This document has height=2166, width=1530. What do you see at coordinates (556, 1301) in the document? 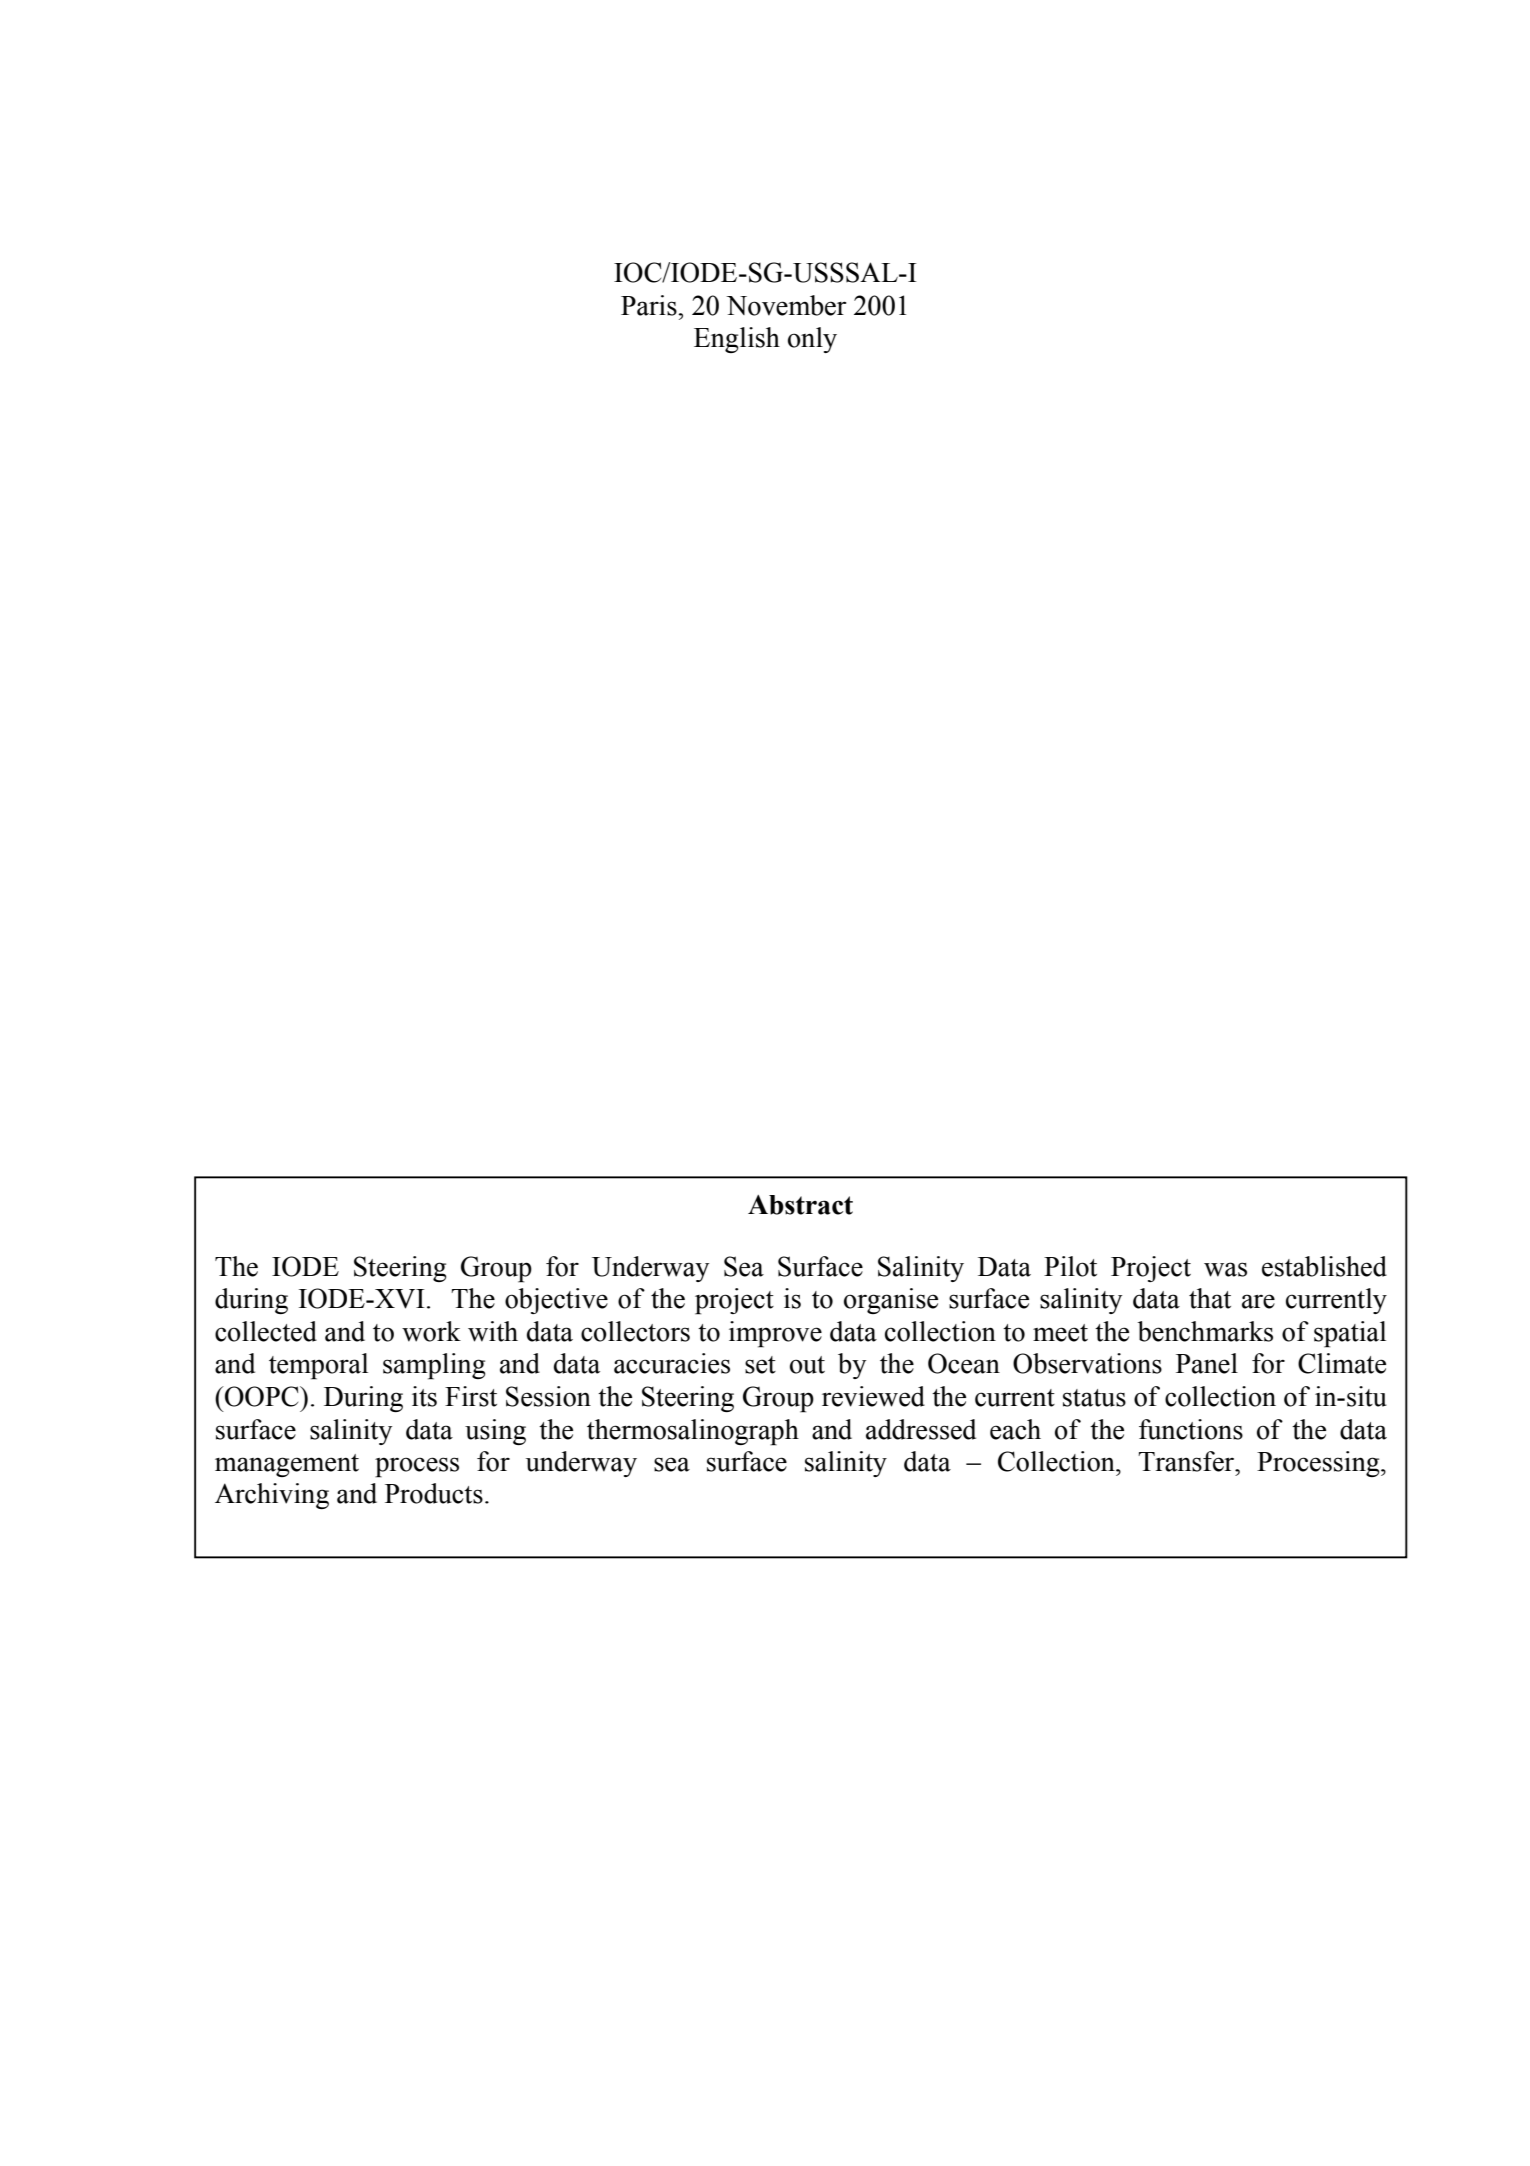
I see `objective` at bounding box center [556, 1301].
